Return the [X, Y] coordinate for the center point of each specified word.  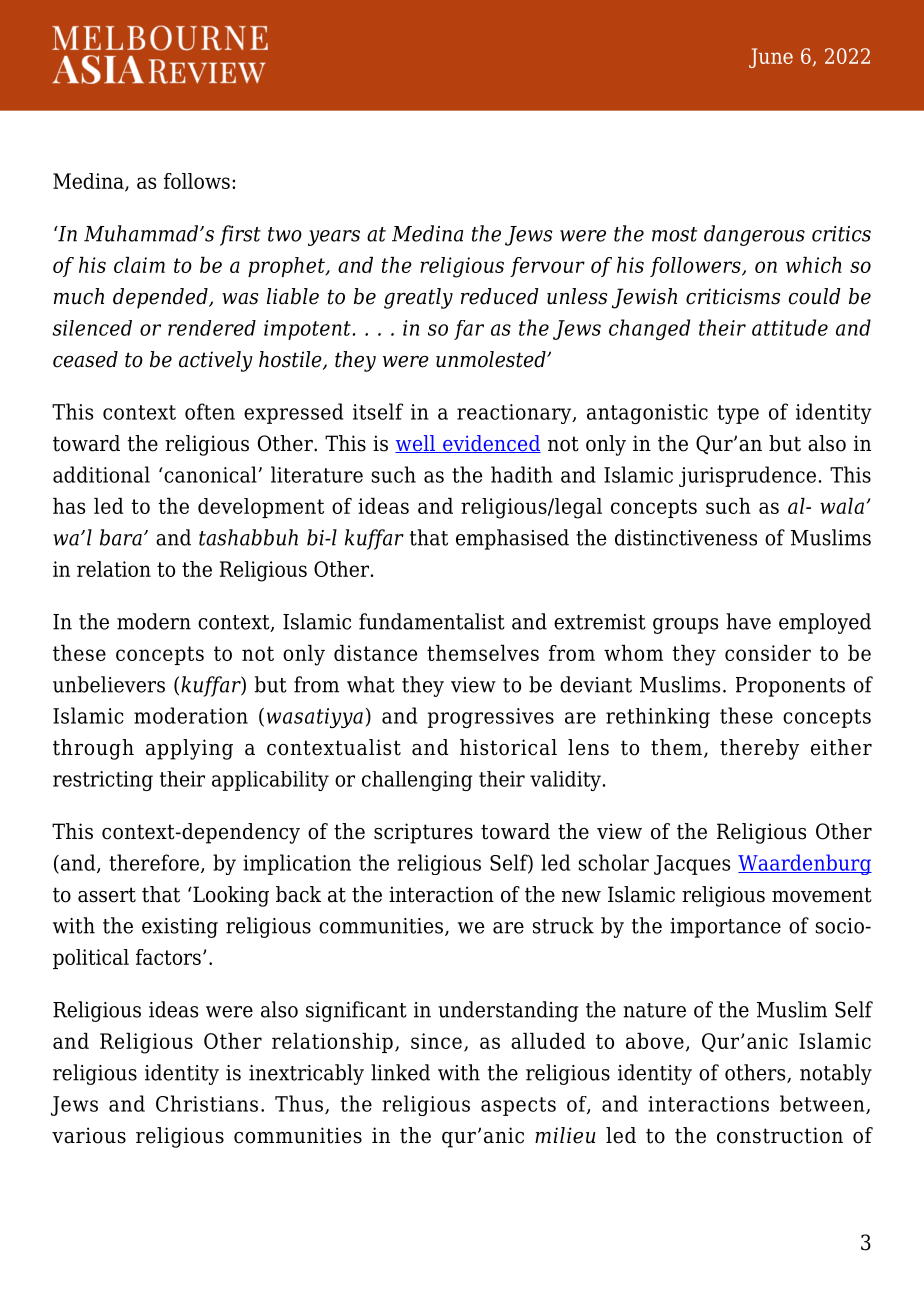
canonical [210, 474]
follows [197, 181]
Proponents [790, 687]
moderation [191, 715]
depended [161, 298]
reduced [500, 296]
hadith [522, 474]
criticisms [733, 296]
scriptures [423, 833]
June [771, 58]
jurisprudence [747, 476]
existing [180, 928]
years [334, 238]
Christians [207, 1103]
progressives [491, 718]
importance [725, 928]
